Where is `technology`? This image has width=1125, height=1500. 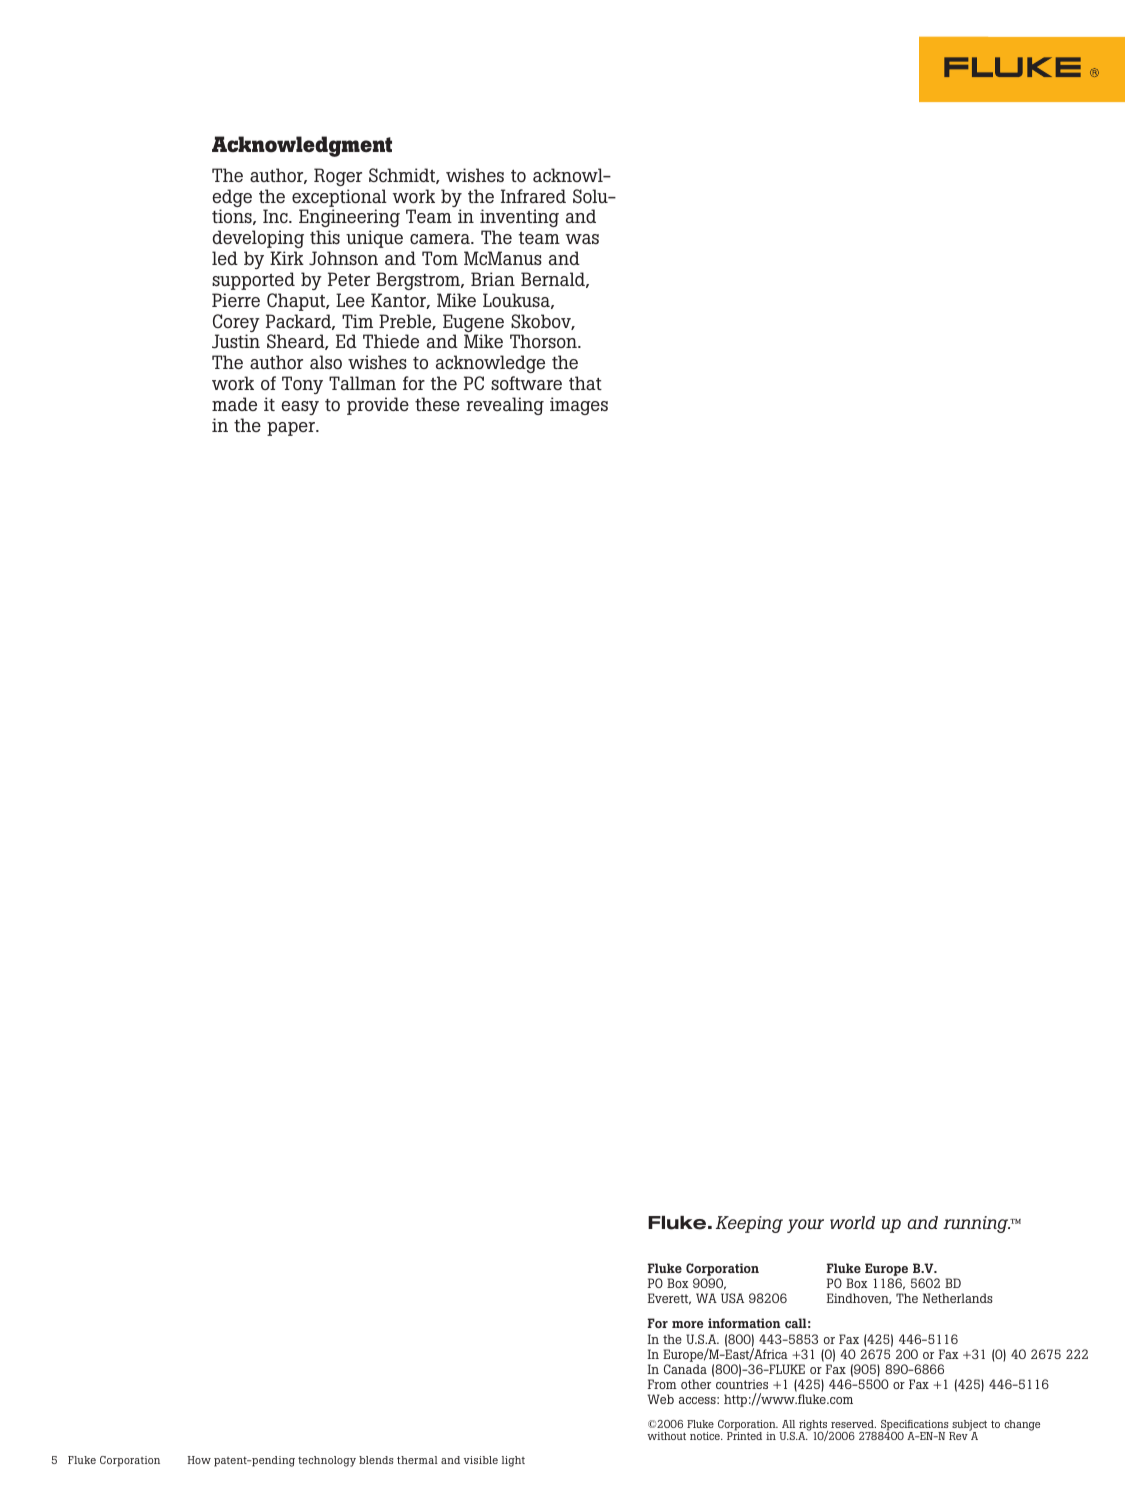
technology is located at coordinates (327, 1461).
